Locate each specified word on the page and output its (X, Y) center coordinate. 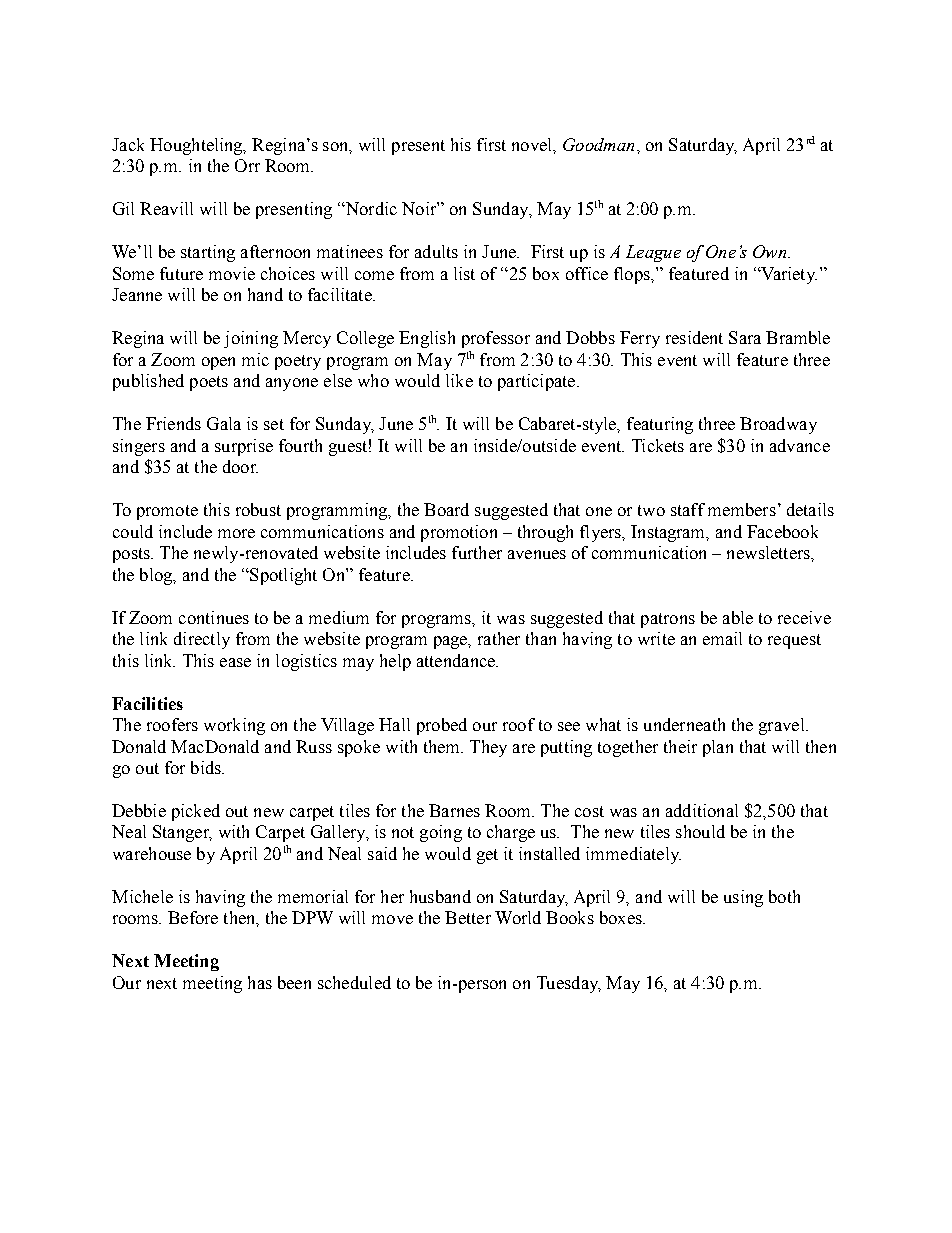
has (260, 982)
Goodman (598, 144)
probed (442, 726)
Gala (224, 423)
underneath (684, 724)
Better (468, 917)
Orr (247, 165)
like (459, 380)
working (234, 726)
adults (436, 251)
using (743, 898)
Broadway (778, 425)
